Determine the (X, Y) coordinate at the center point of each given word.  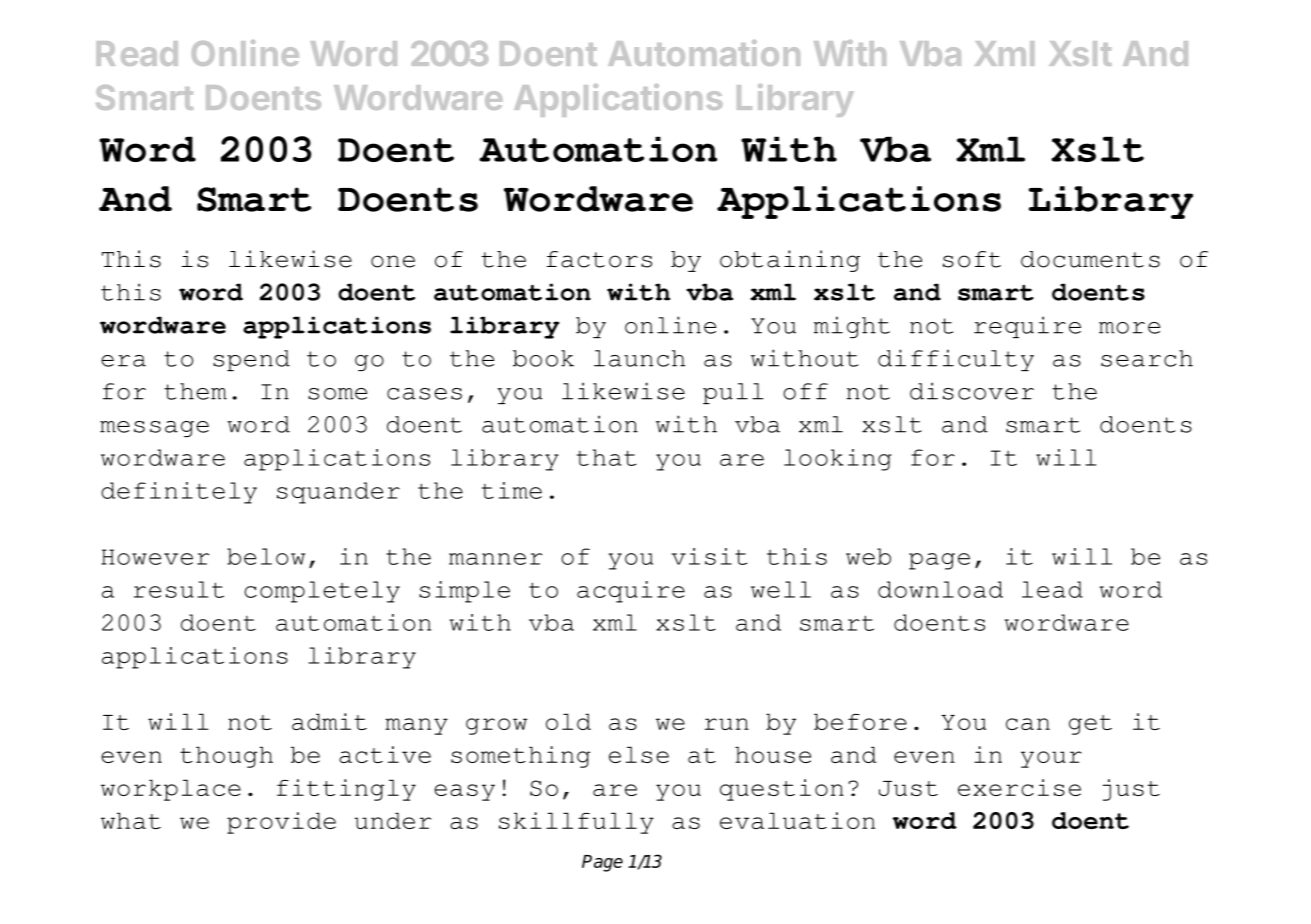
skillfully (576, 823)
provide (281, 823)
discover (972, 391)
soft (972, 259)
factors (599, 259)
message (154, 429)
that (606, 457)
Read (137, 53)
